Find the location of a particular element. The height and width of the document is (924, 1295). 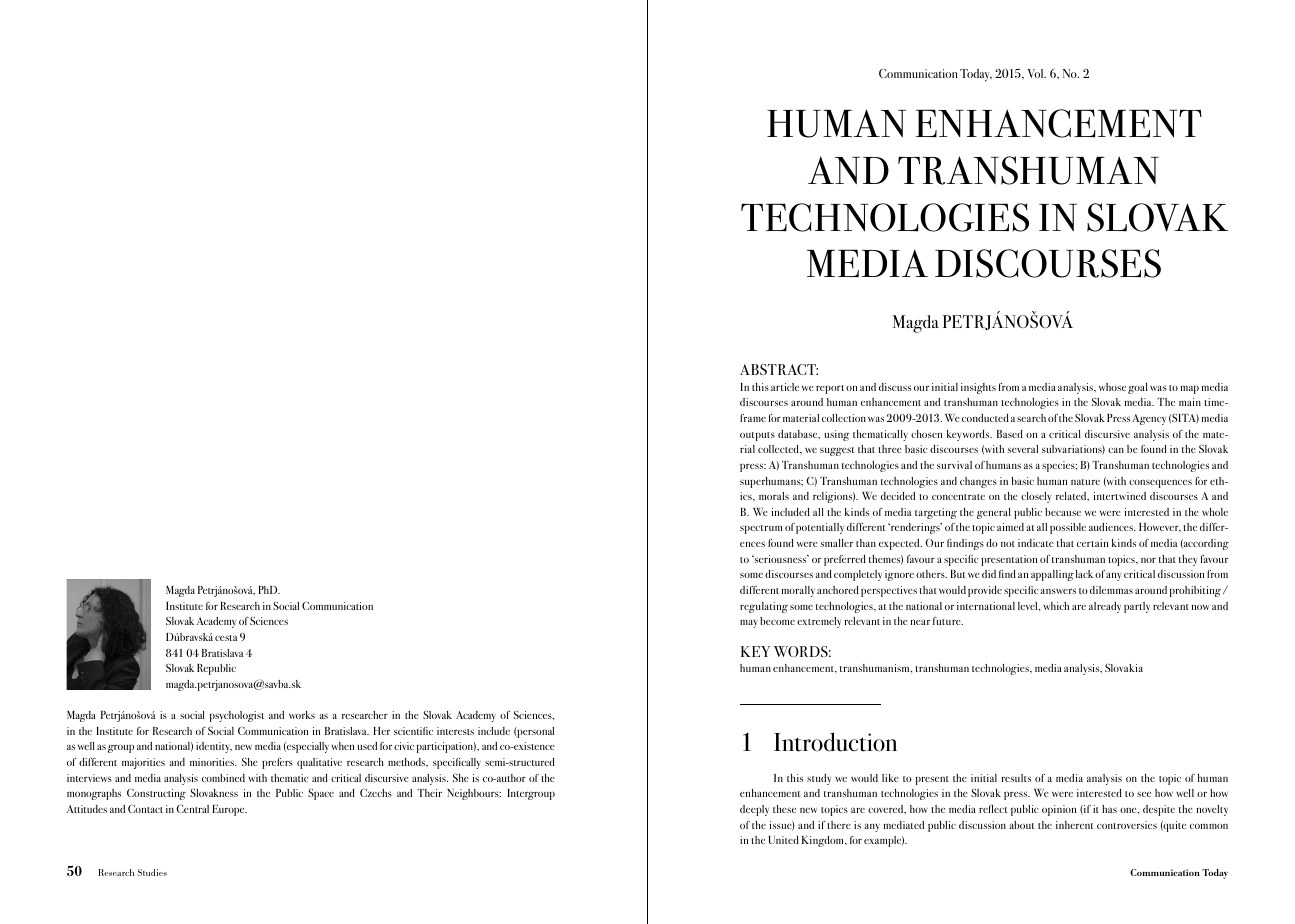

database is located at coordinates (799, 434).
